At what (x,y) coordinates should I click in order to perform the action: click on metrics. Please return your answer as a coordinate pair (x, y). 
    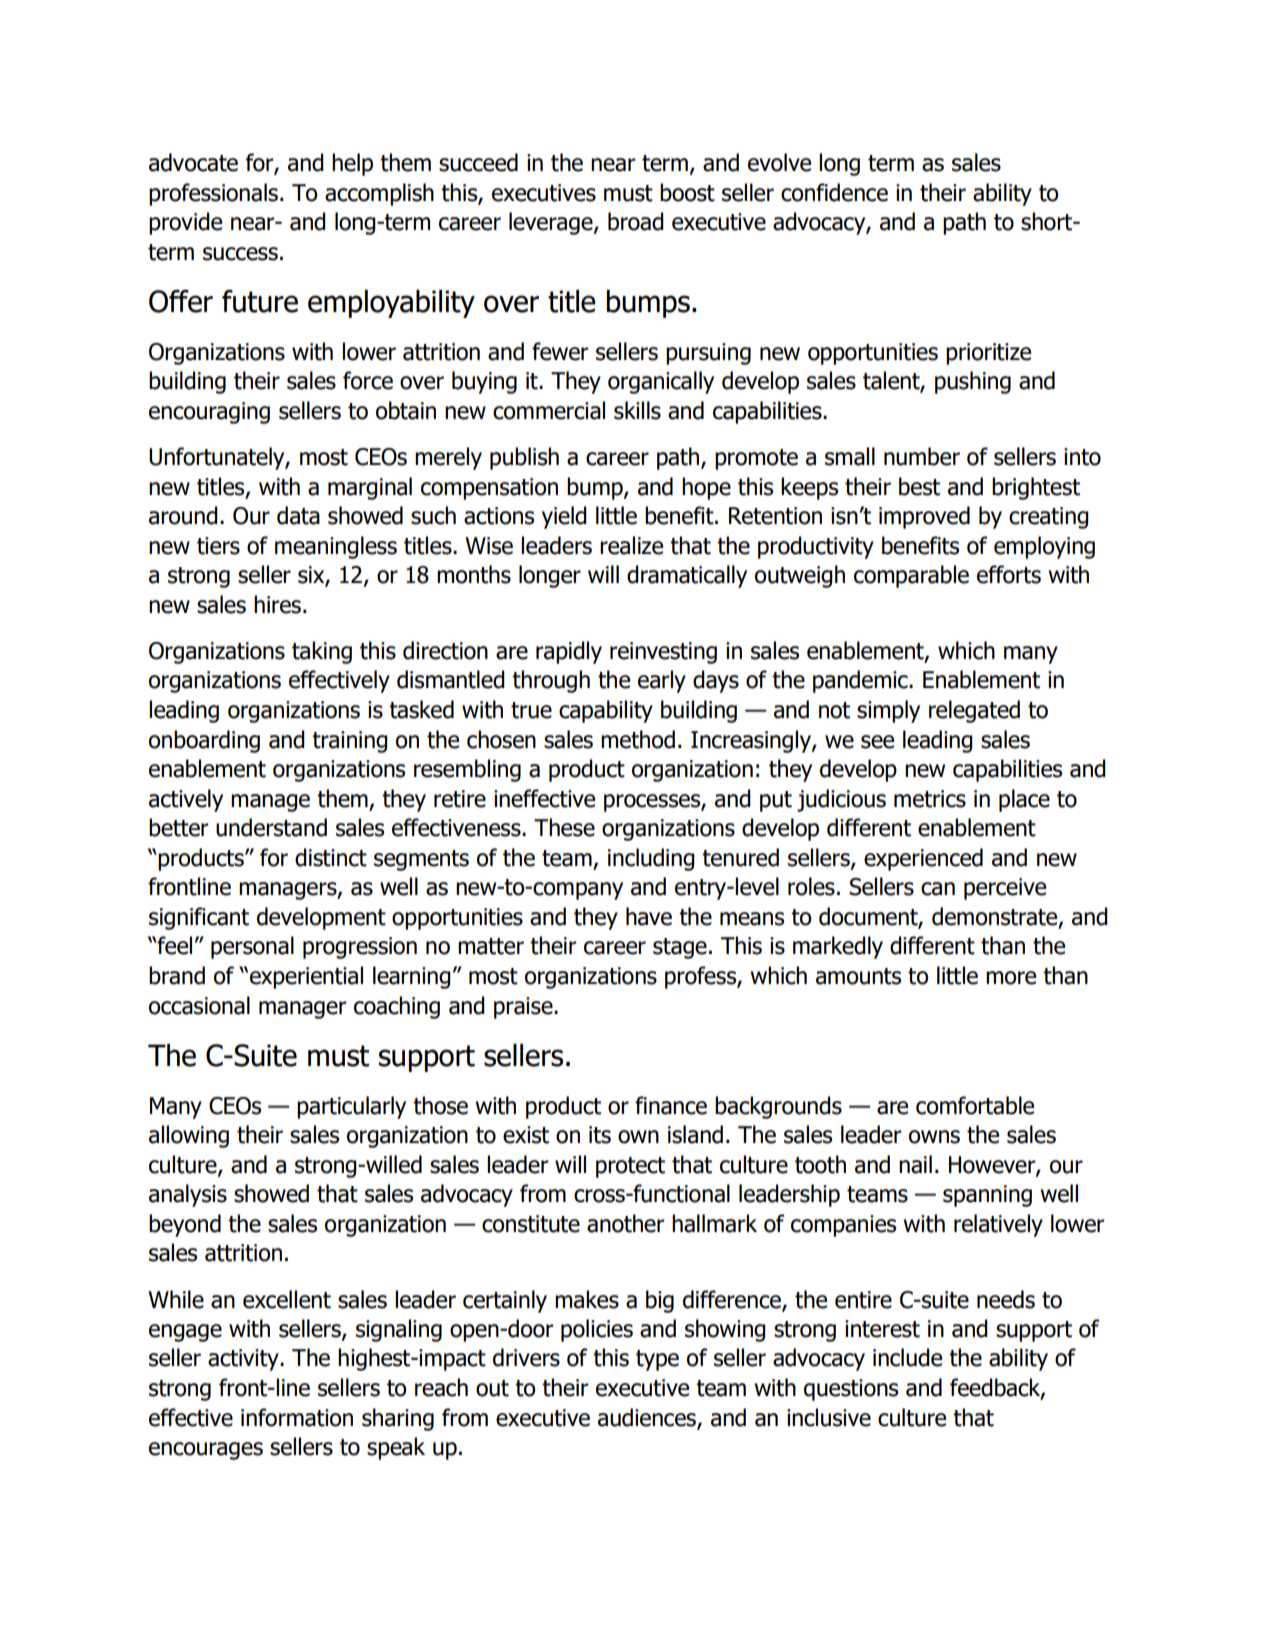
    Looking at the image, I should click on (930, 799).
